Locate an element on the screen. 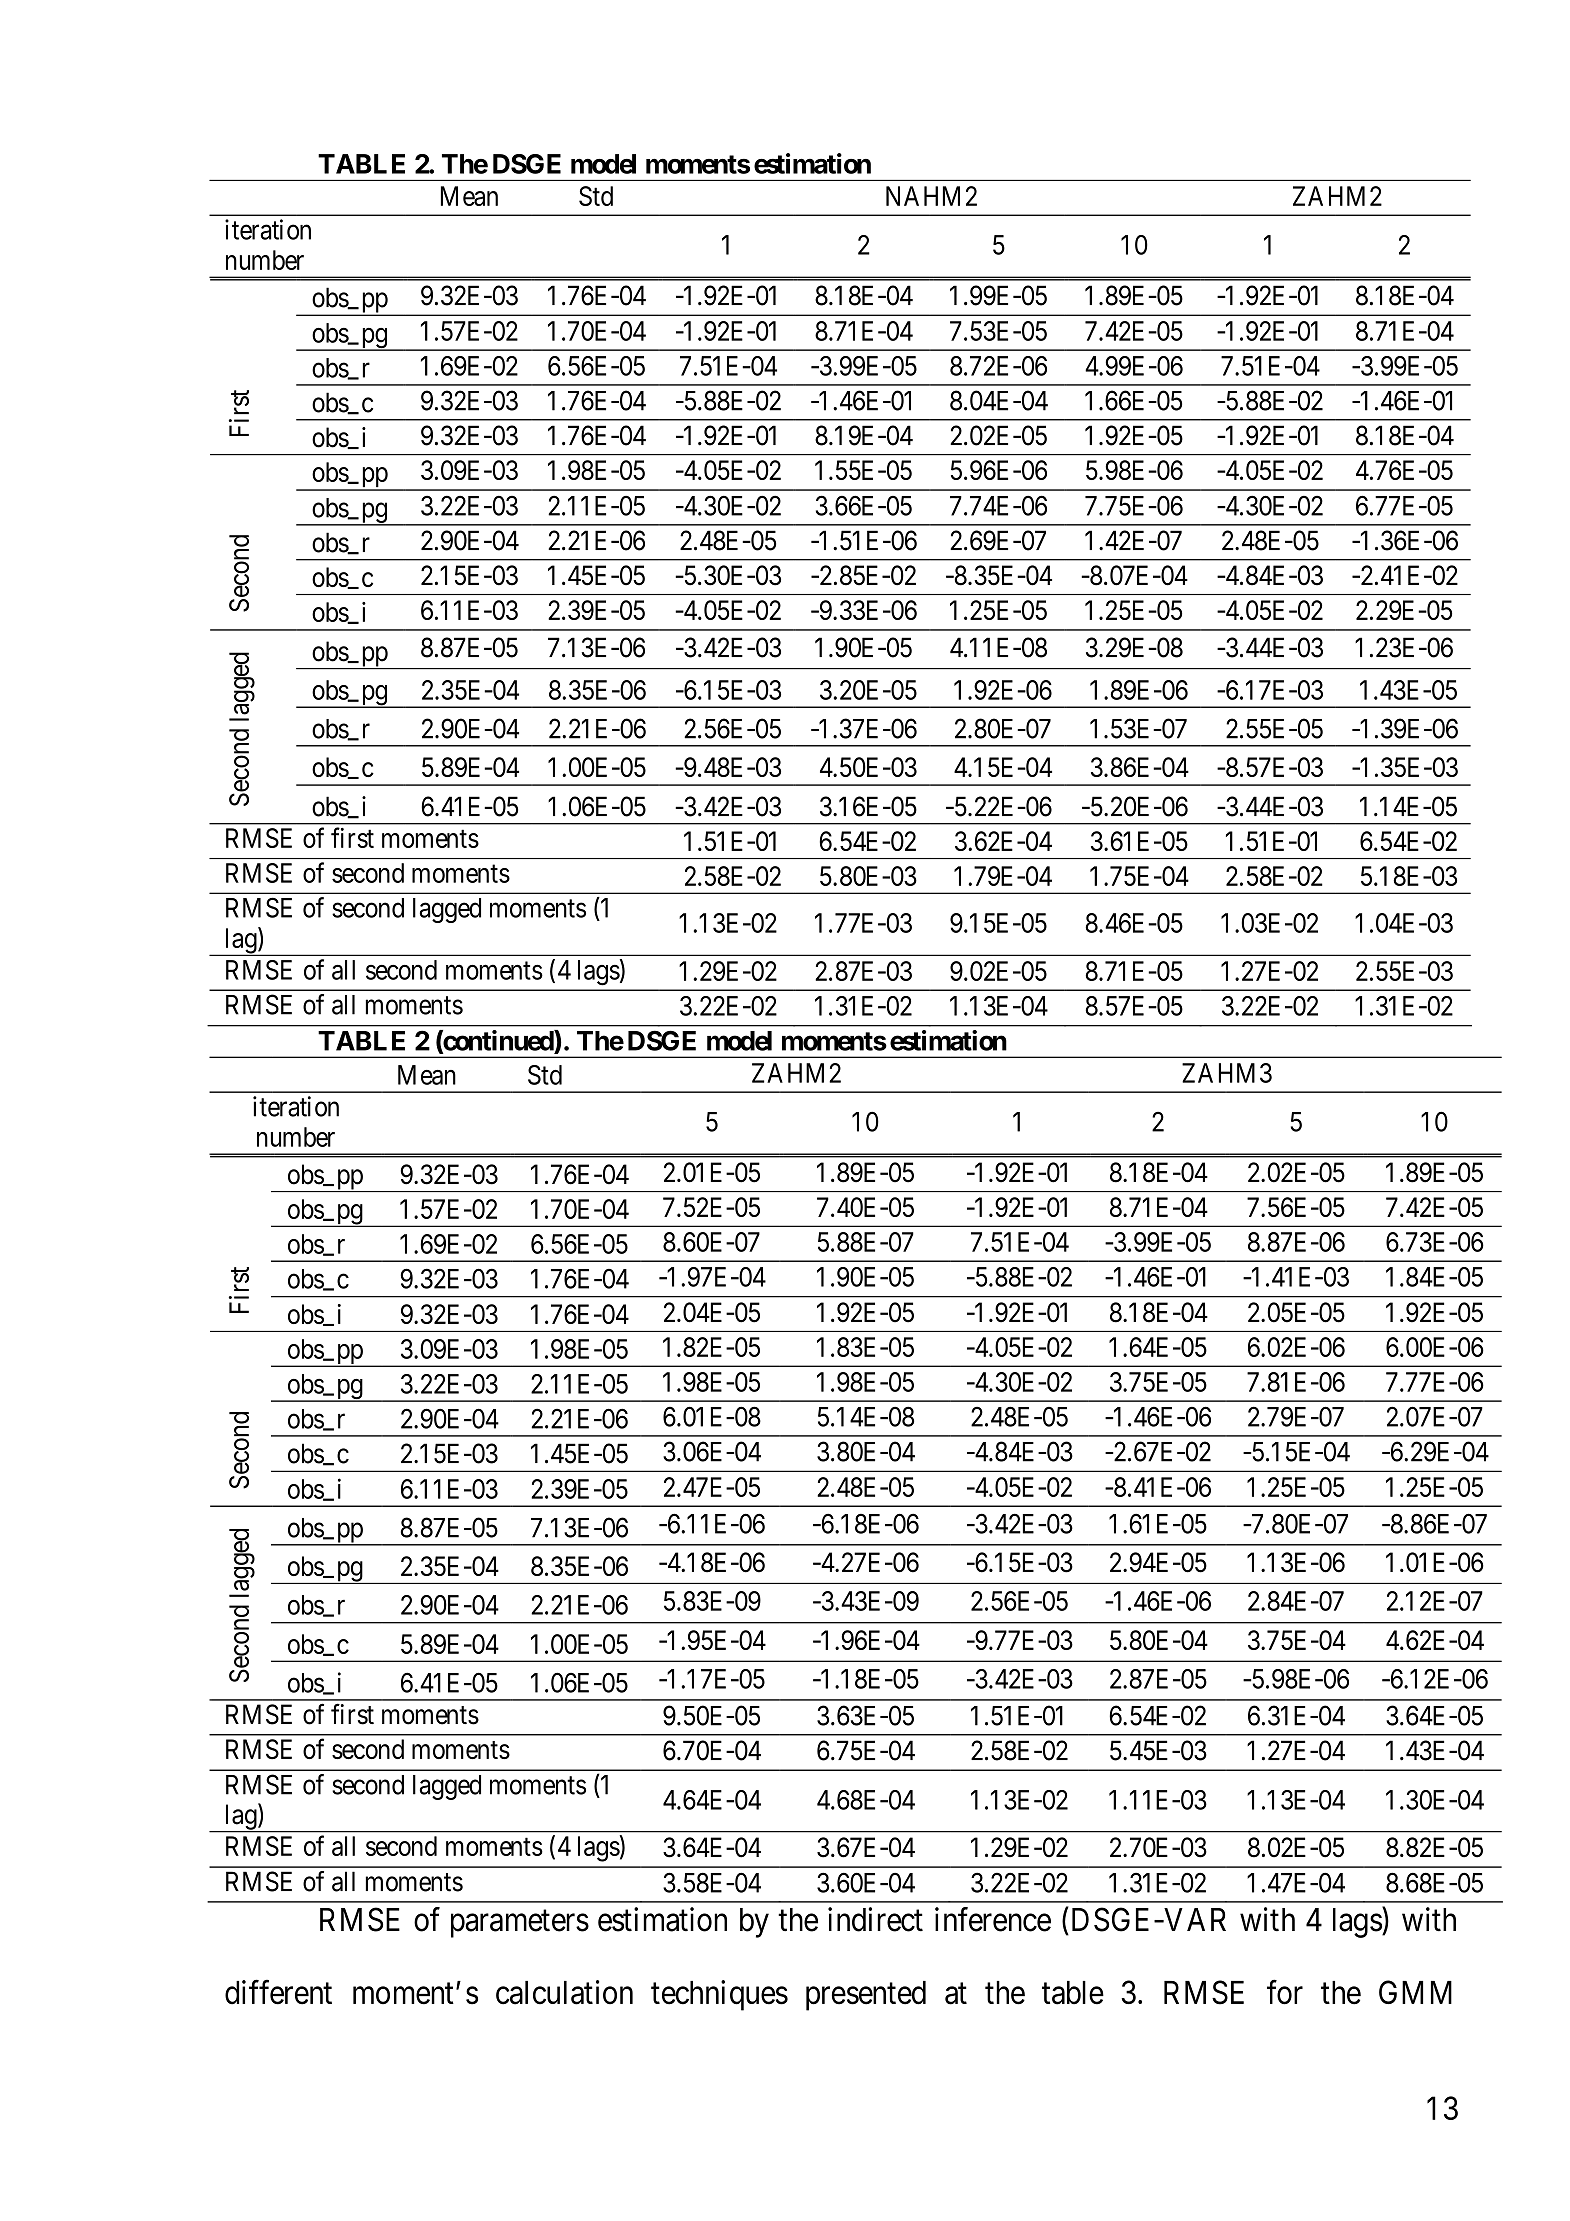  calculation is located at coordinates (564, 1992).
